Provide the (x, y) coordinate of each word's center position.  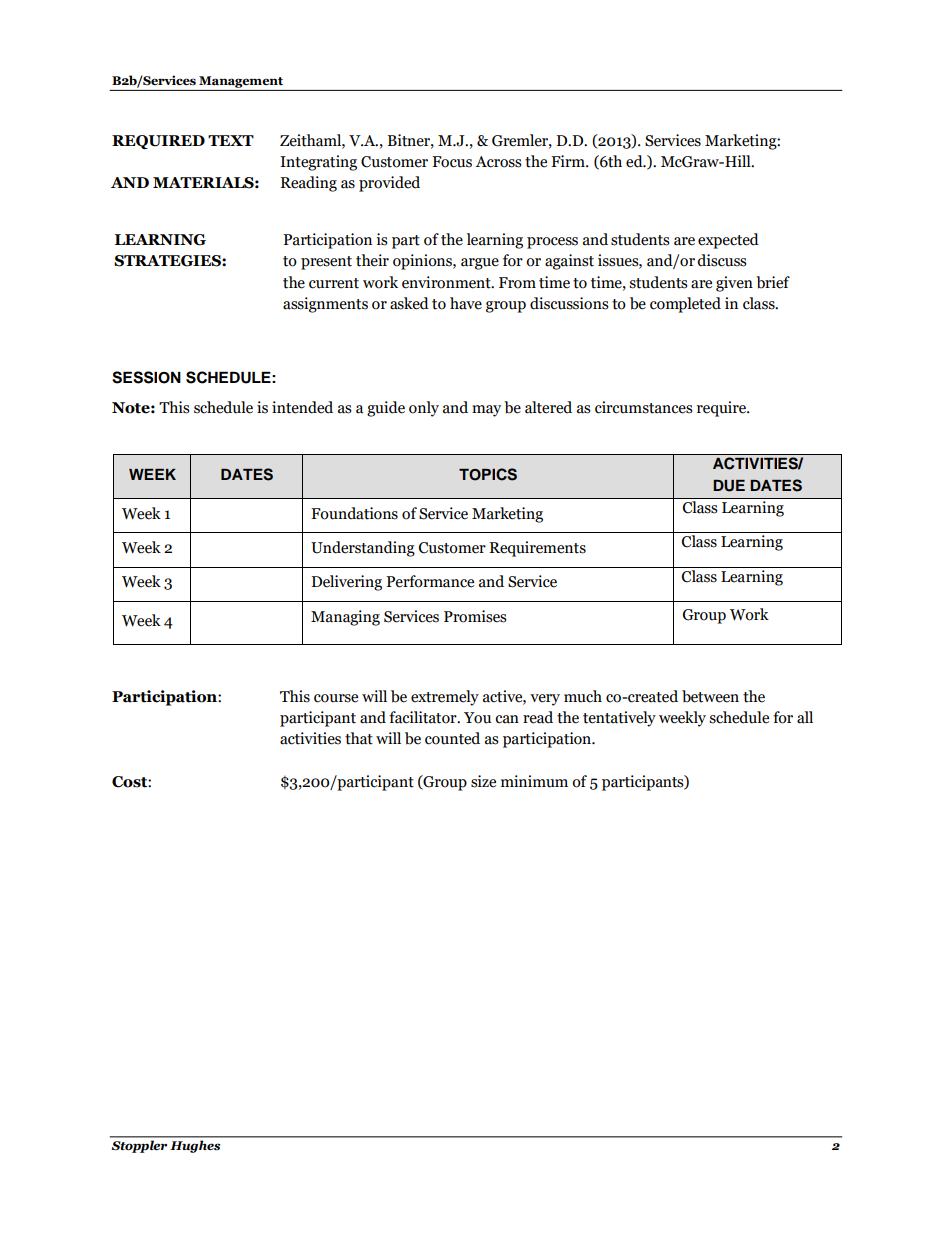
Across (498, 162)
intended (302, 407)
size (483, 781)
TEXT (231, 140)
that (359, 738)
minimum (534, 781)
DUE (729, 486)
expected (728, 241)
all (805, 717)
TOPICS (488, 474)
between (710, 696)
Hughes (195, 1146)
